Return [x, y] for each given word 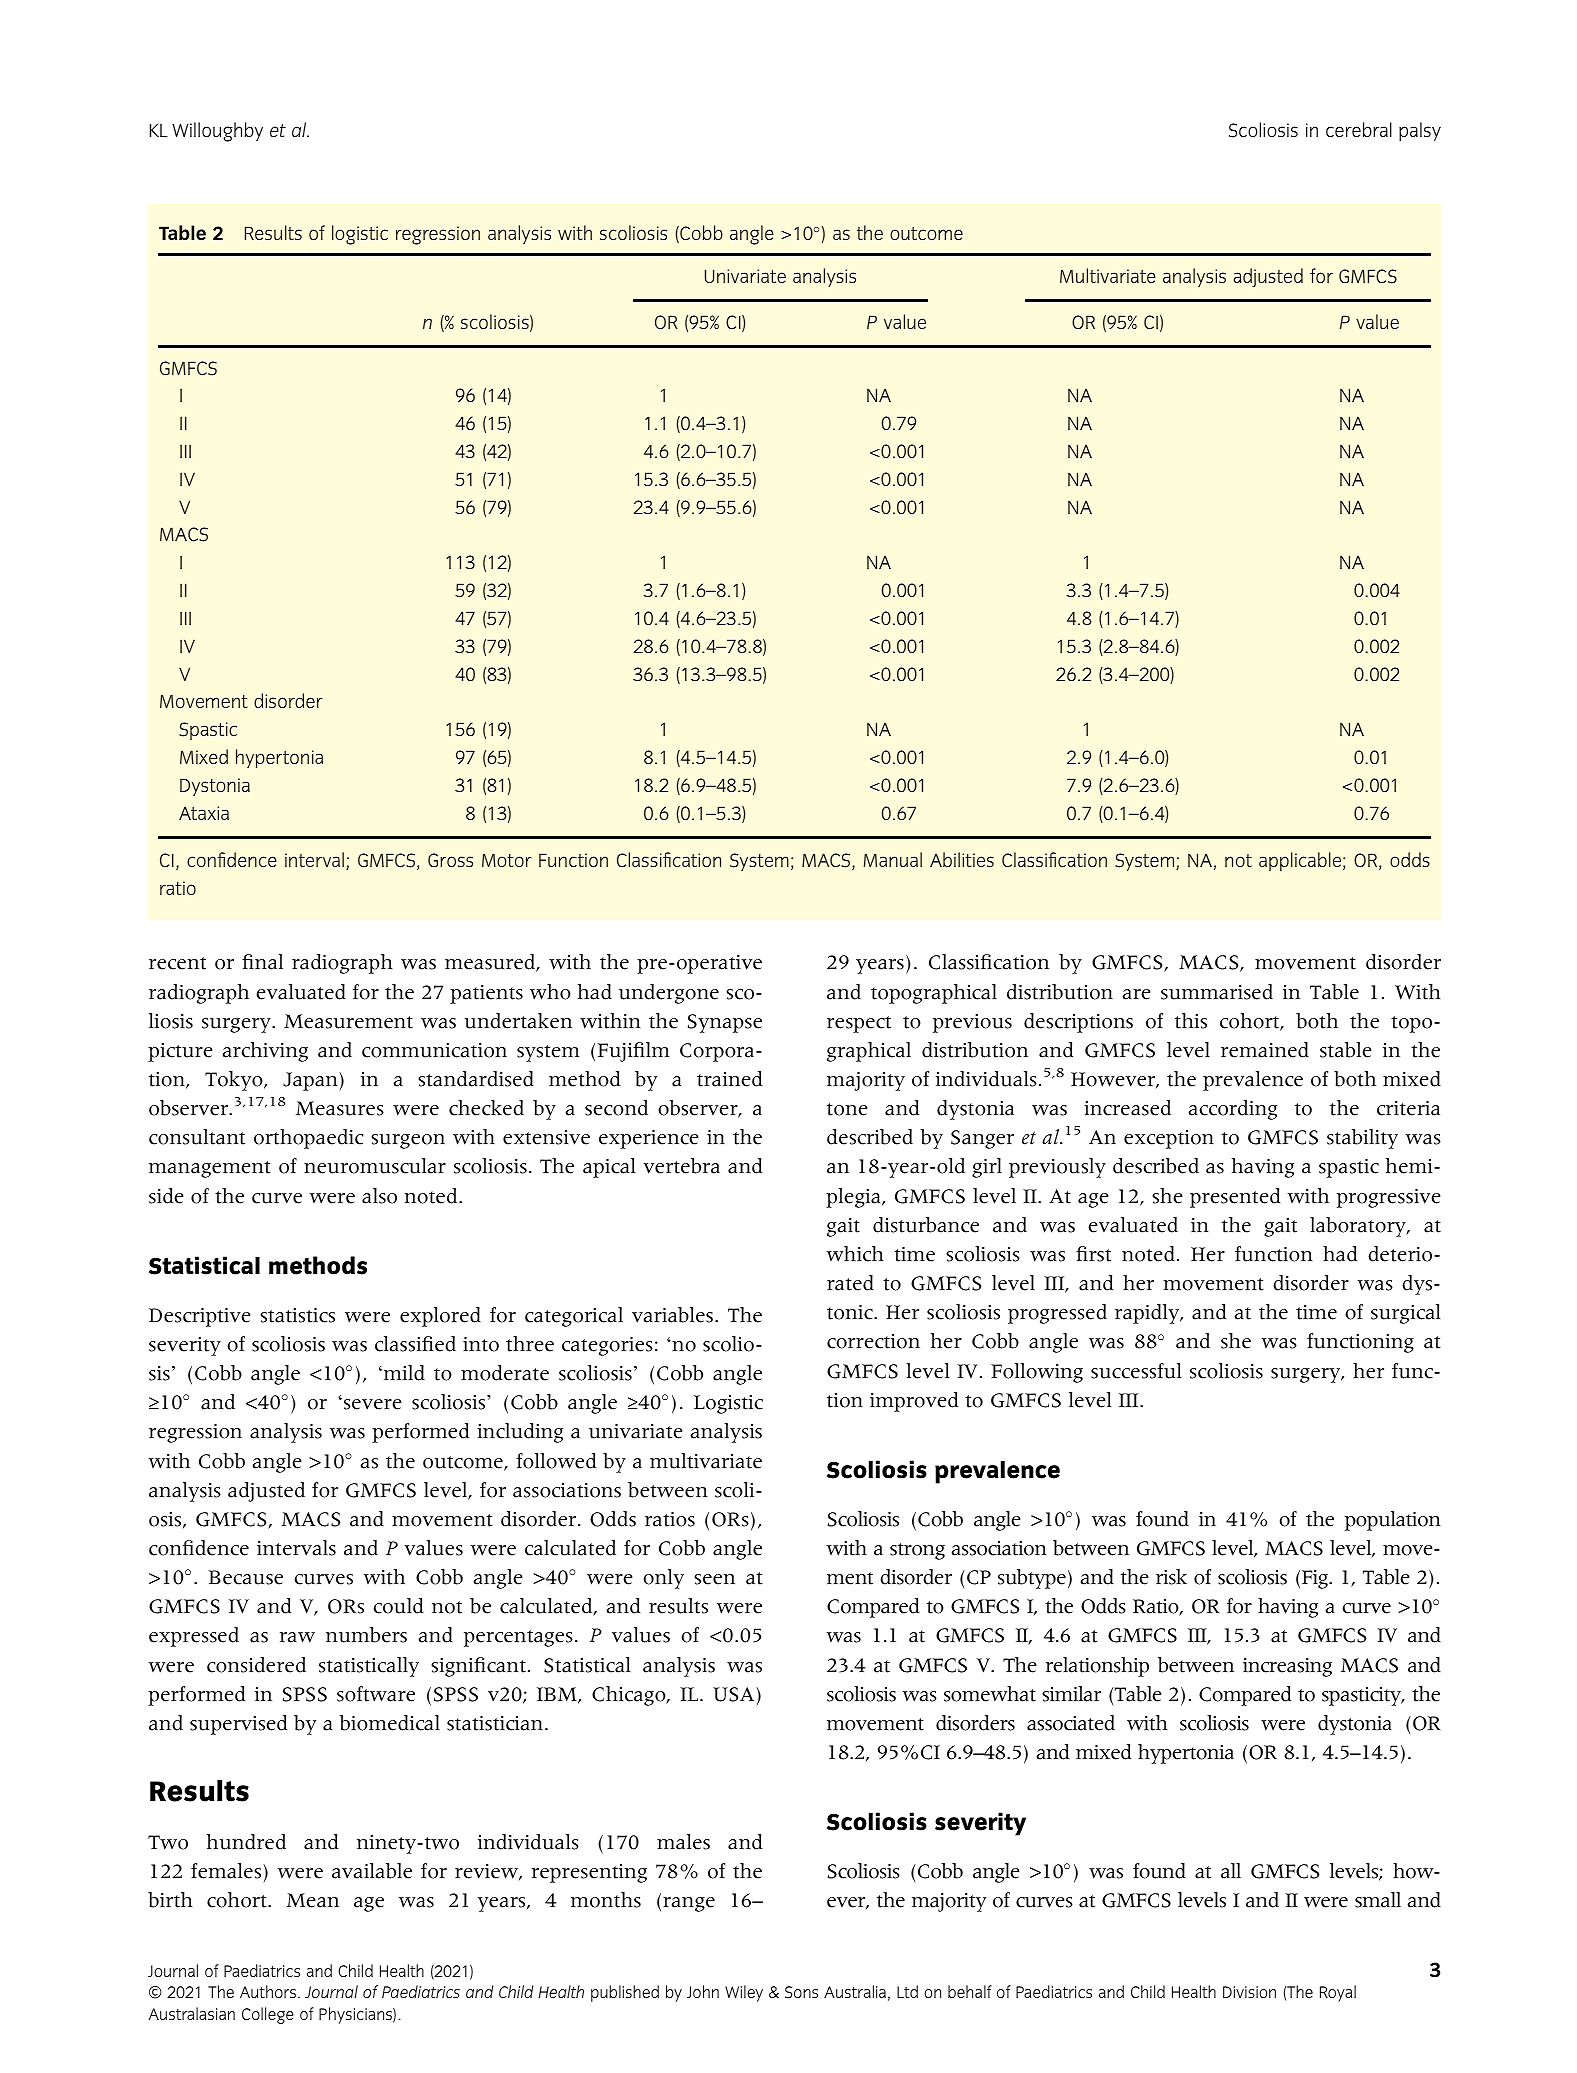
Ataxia [204, 813]
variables [674, 1315]
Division [1249, 1992]
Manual [892, 859]
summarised [1217, 992]
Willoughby [217, 132]
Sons [801, 1992]
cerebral [1359, 130]
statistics [297, 1315]
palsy [1420, 132]
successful [1136, 1371]
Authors [268, 1991]
